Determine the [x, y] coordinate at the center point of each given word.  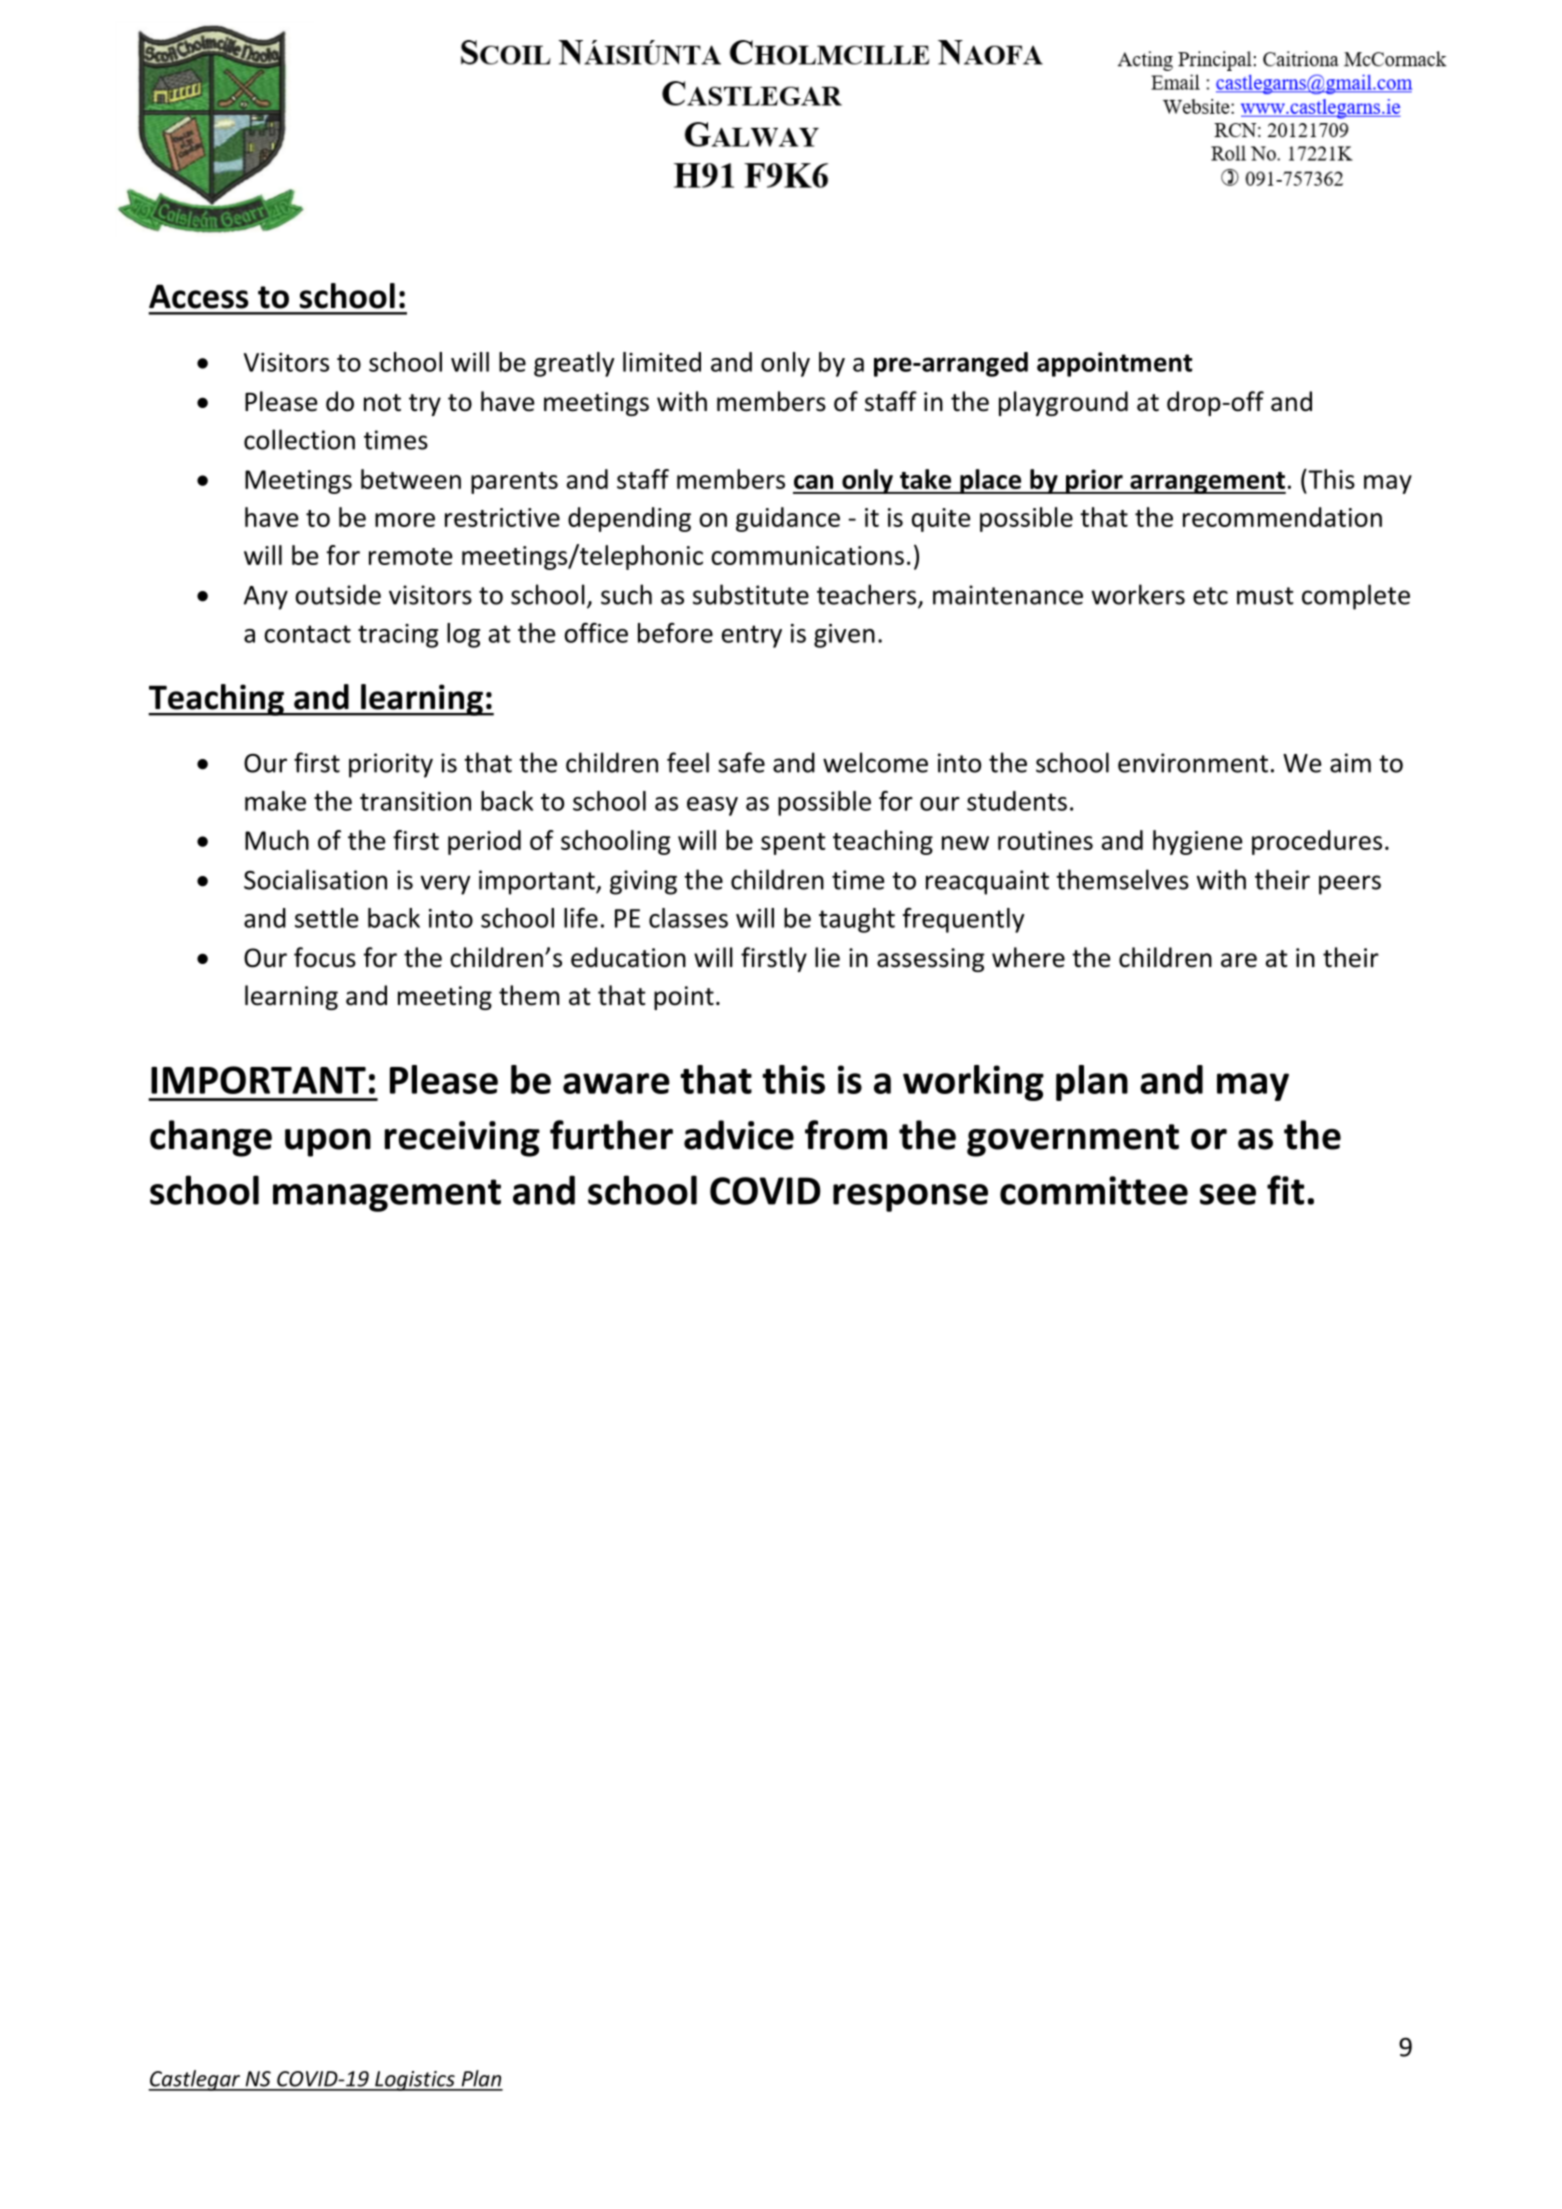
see [1228, 1194]
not [382, 403]
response [910, 1198]
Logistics [415, 2081]
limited [662, 362]
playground [1063, 403]
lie [827, 957]
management [387, 1195]
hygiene [1197, 842]
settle [326, 918]
